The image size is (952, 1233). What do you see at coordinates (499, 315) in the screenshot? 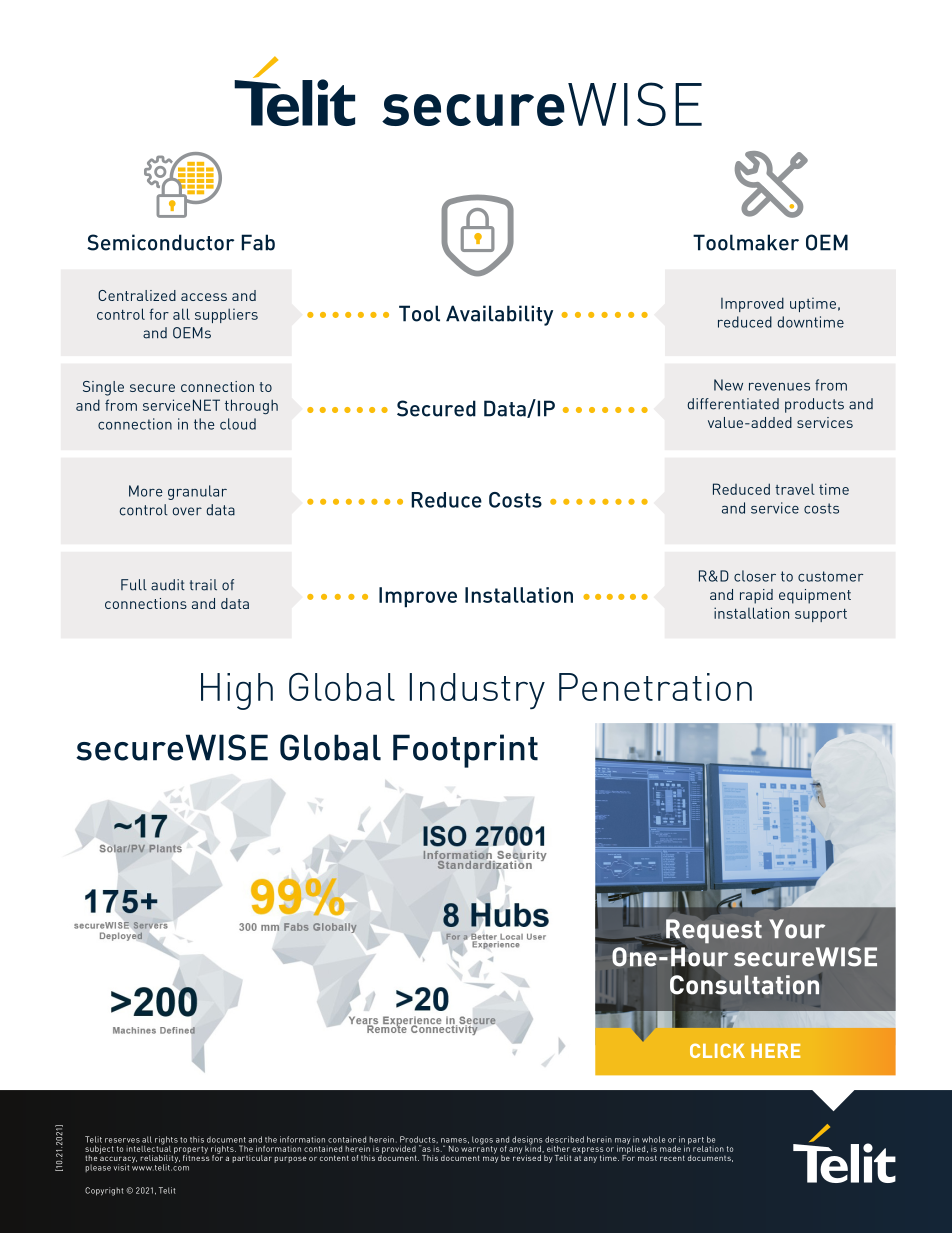
I see `Availability` at bounding box center [499, 315].
